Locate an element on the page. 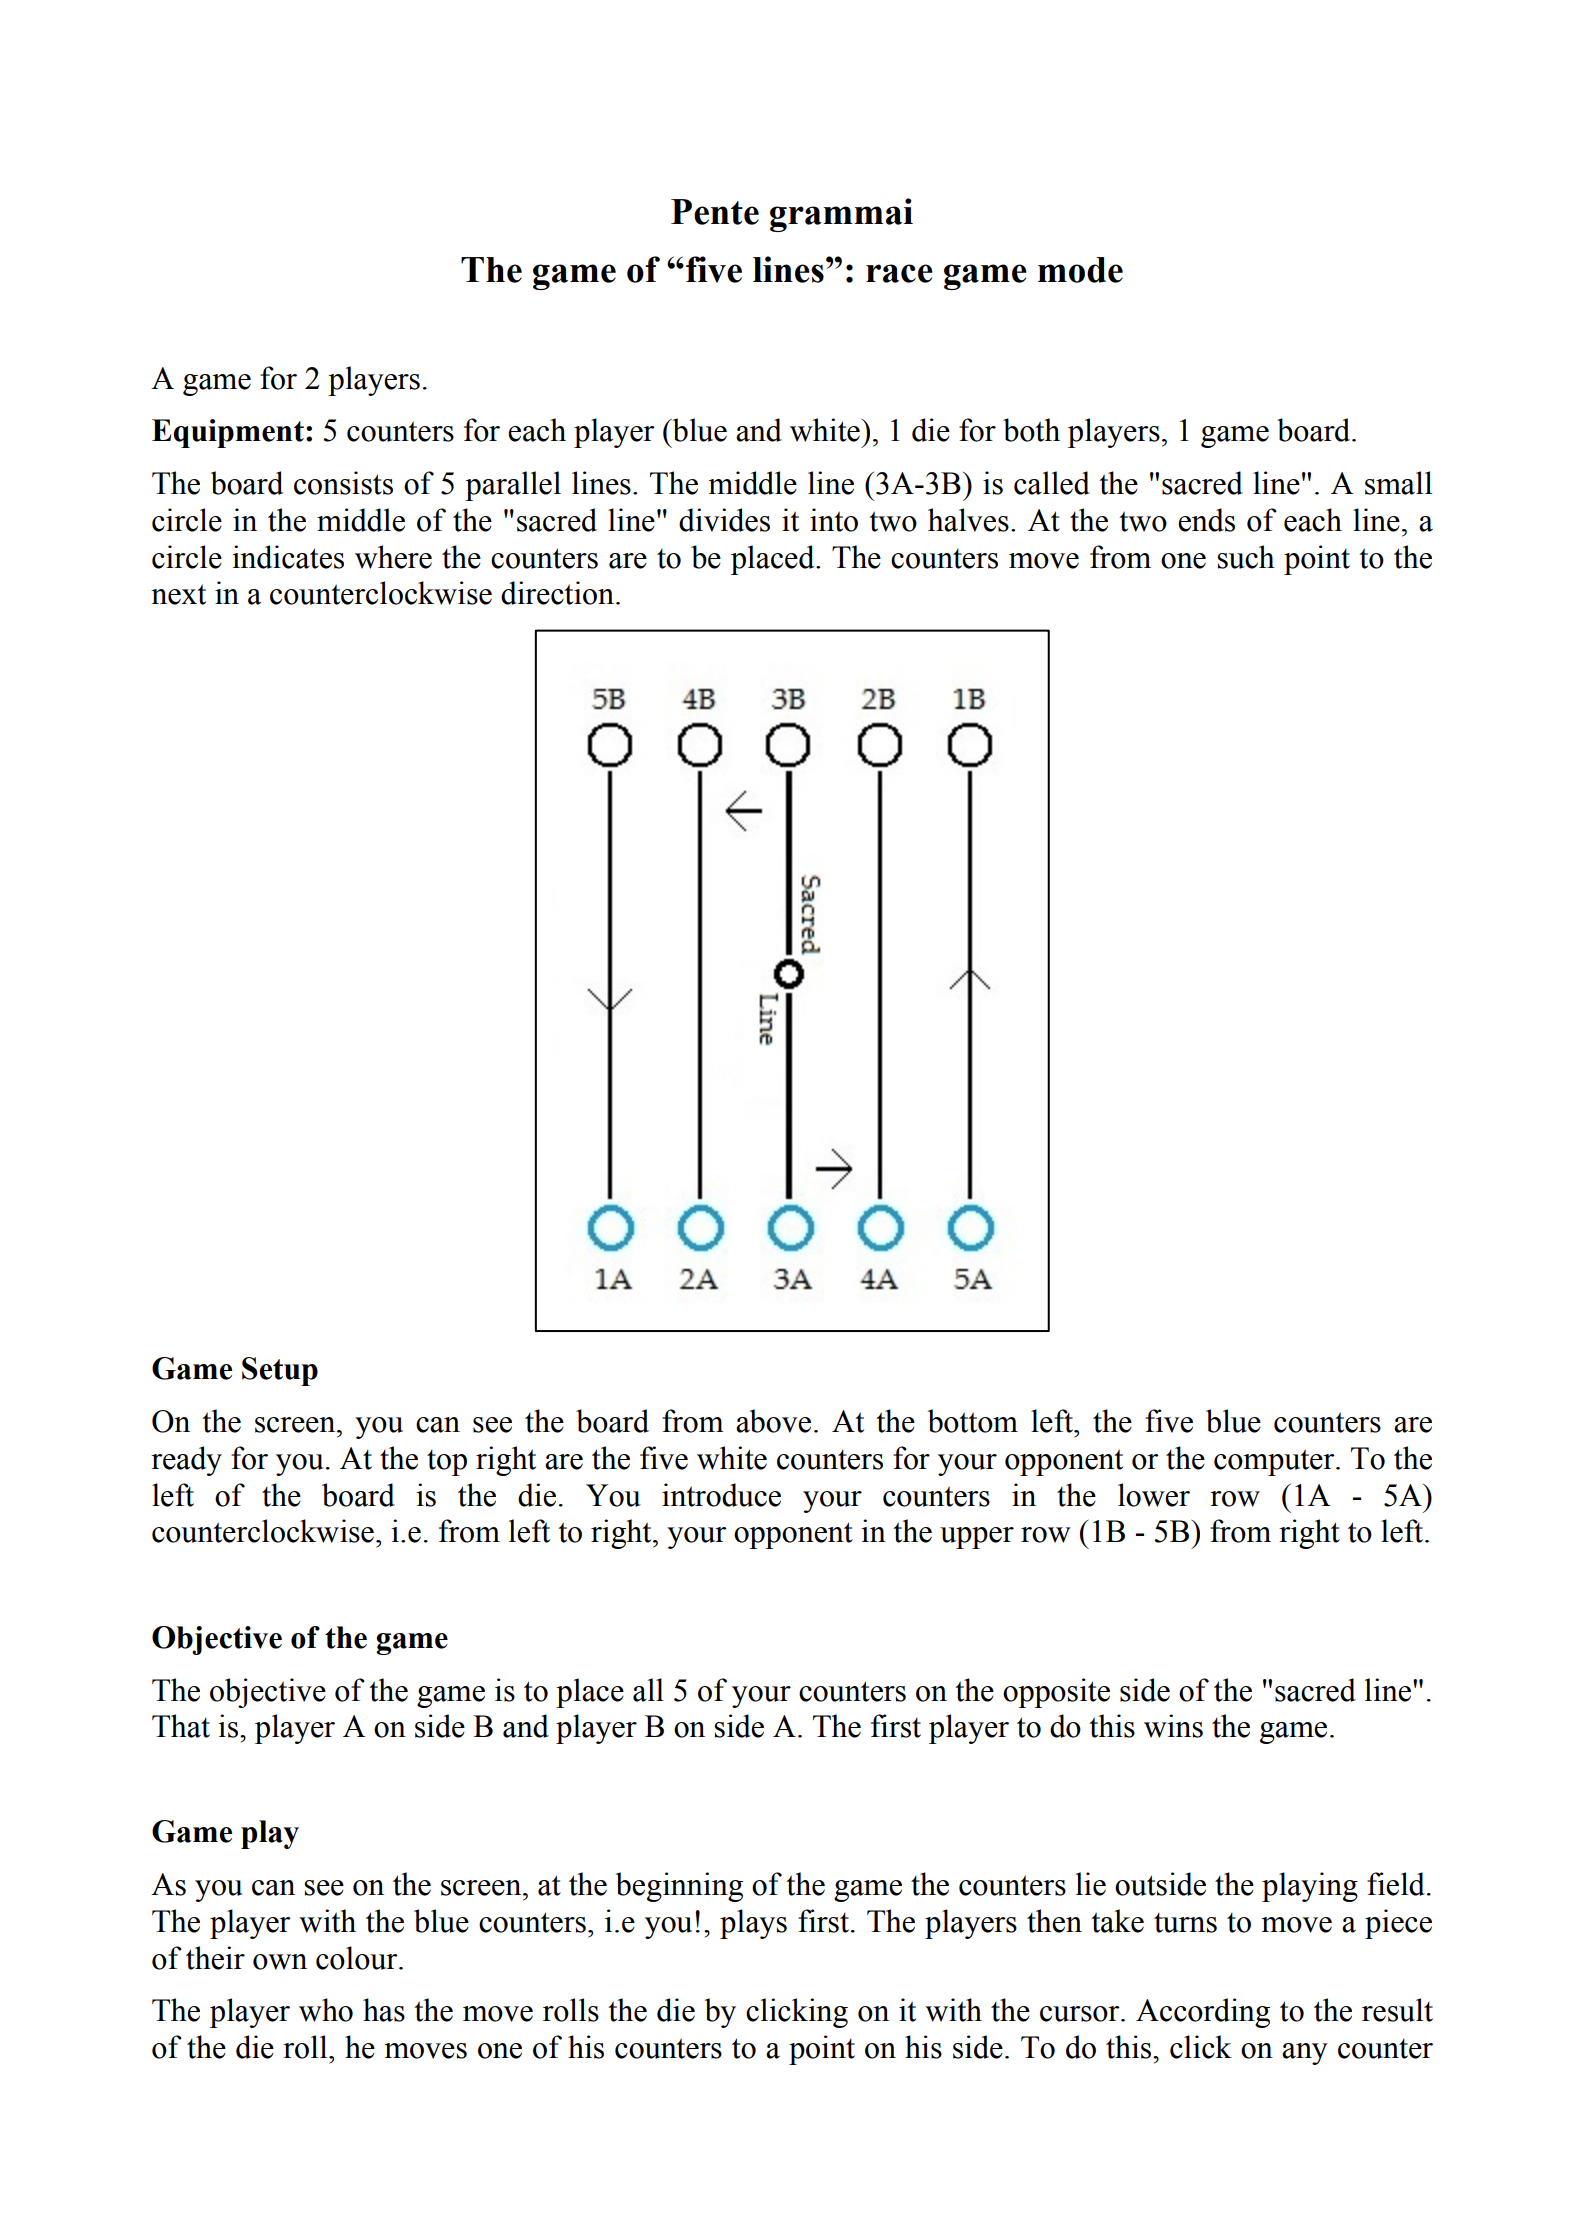 The image size is (1584, 2240). race is located at coordinates (899, 273).
